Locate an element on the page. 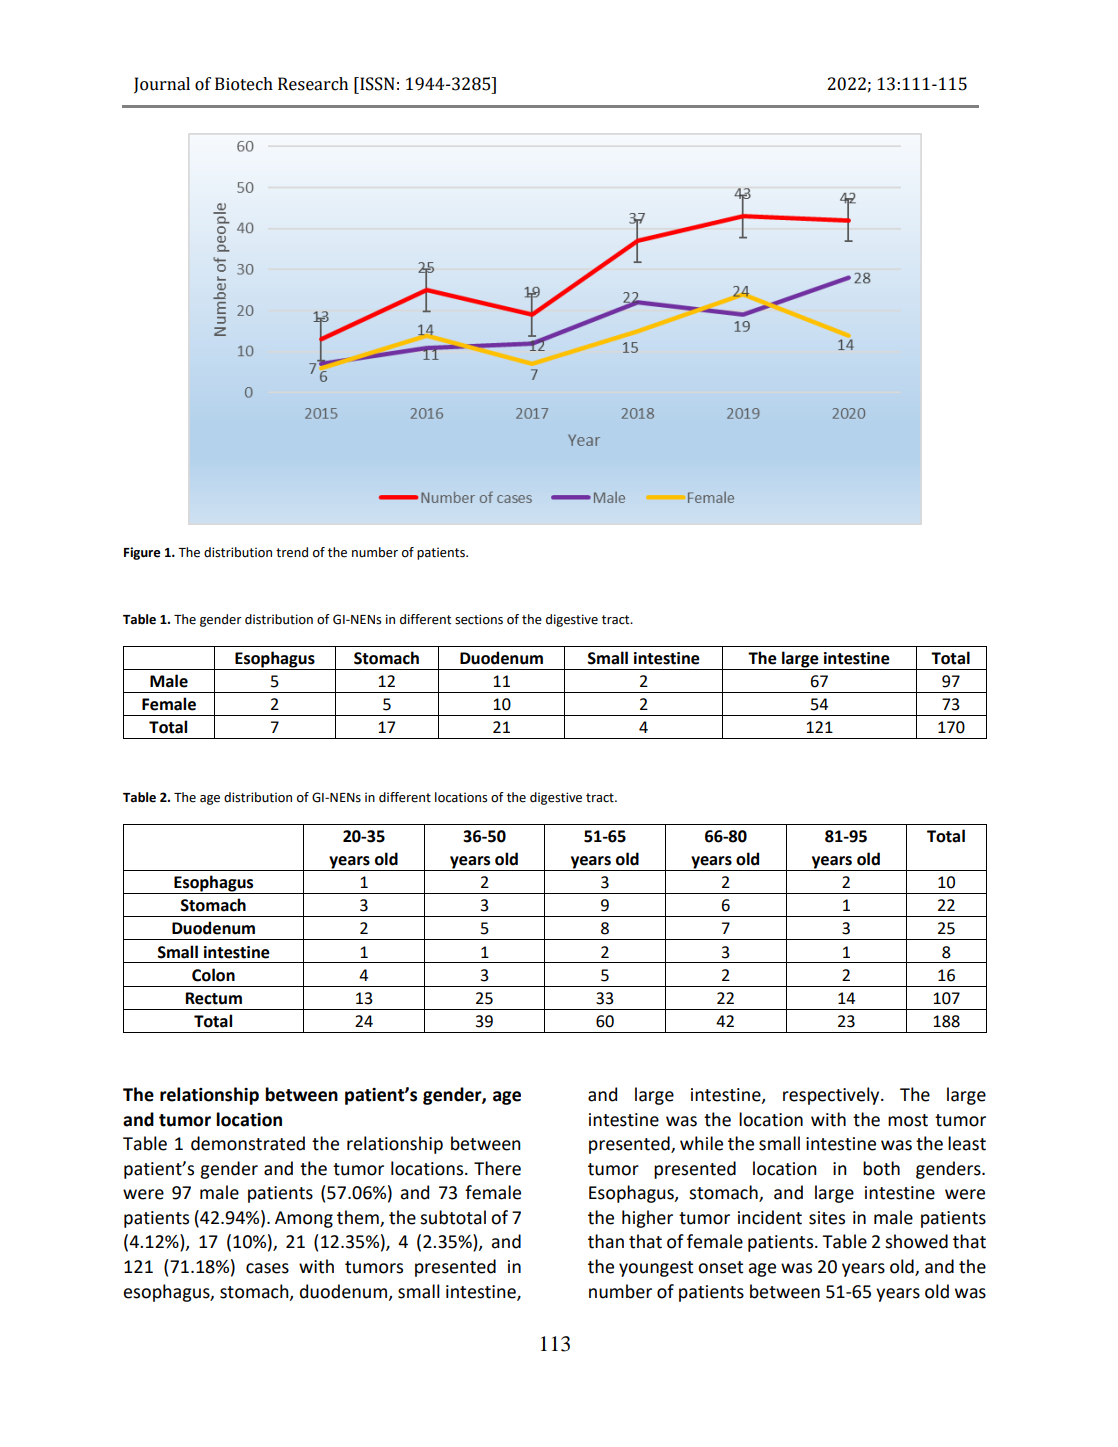 Image resolution: width=1118 pixels, height=1447 pixels. ISSN is located at coordinates (376, 84).
